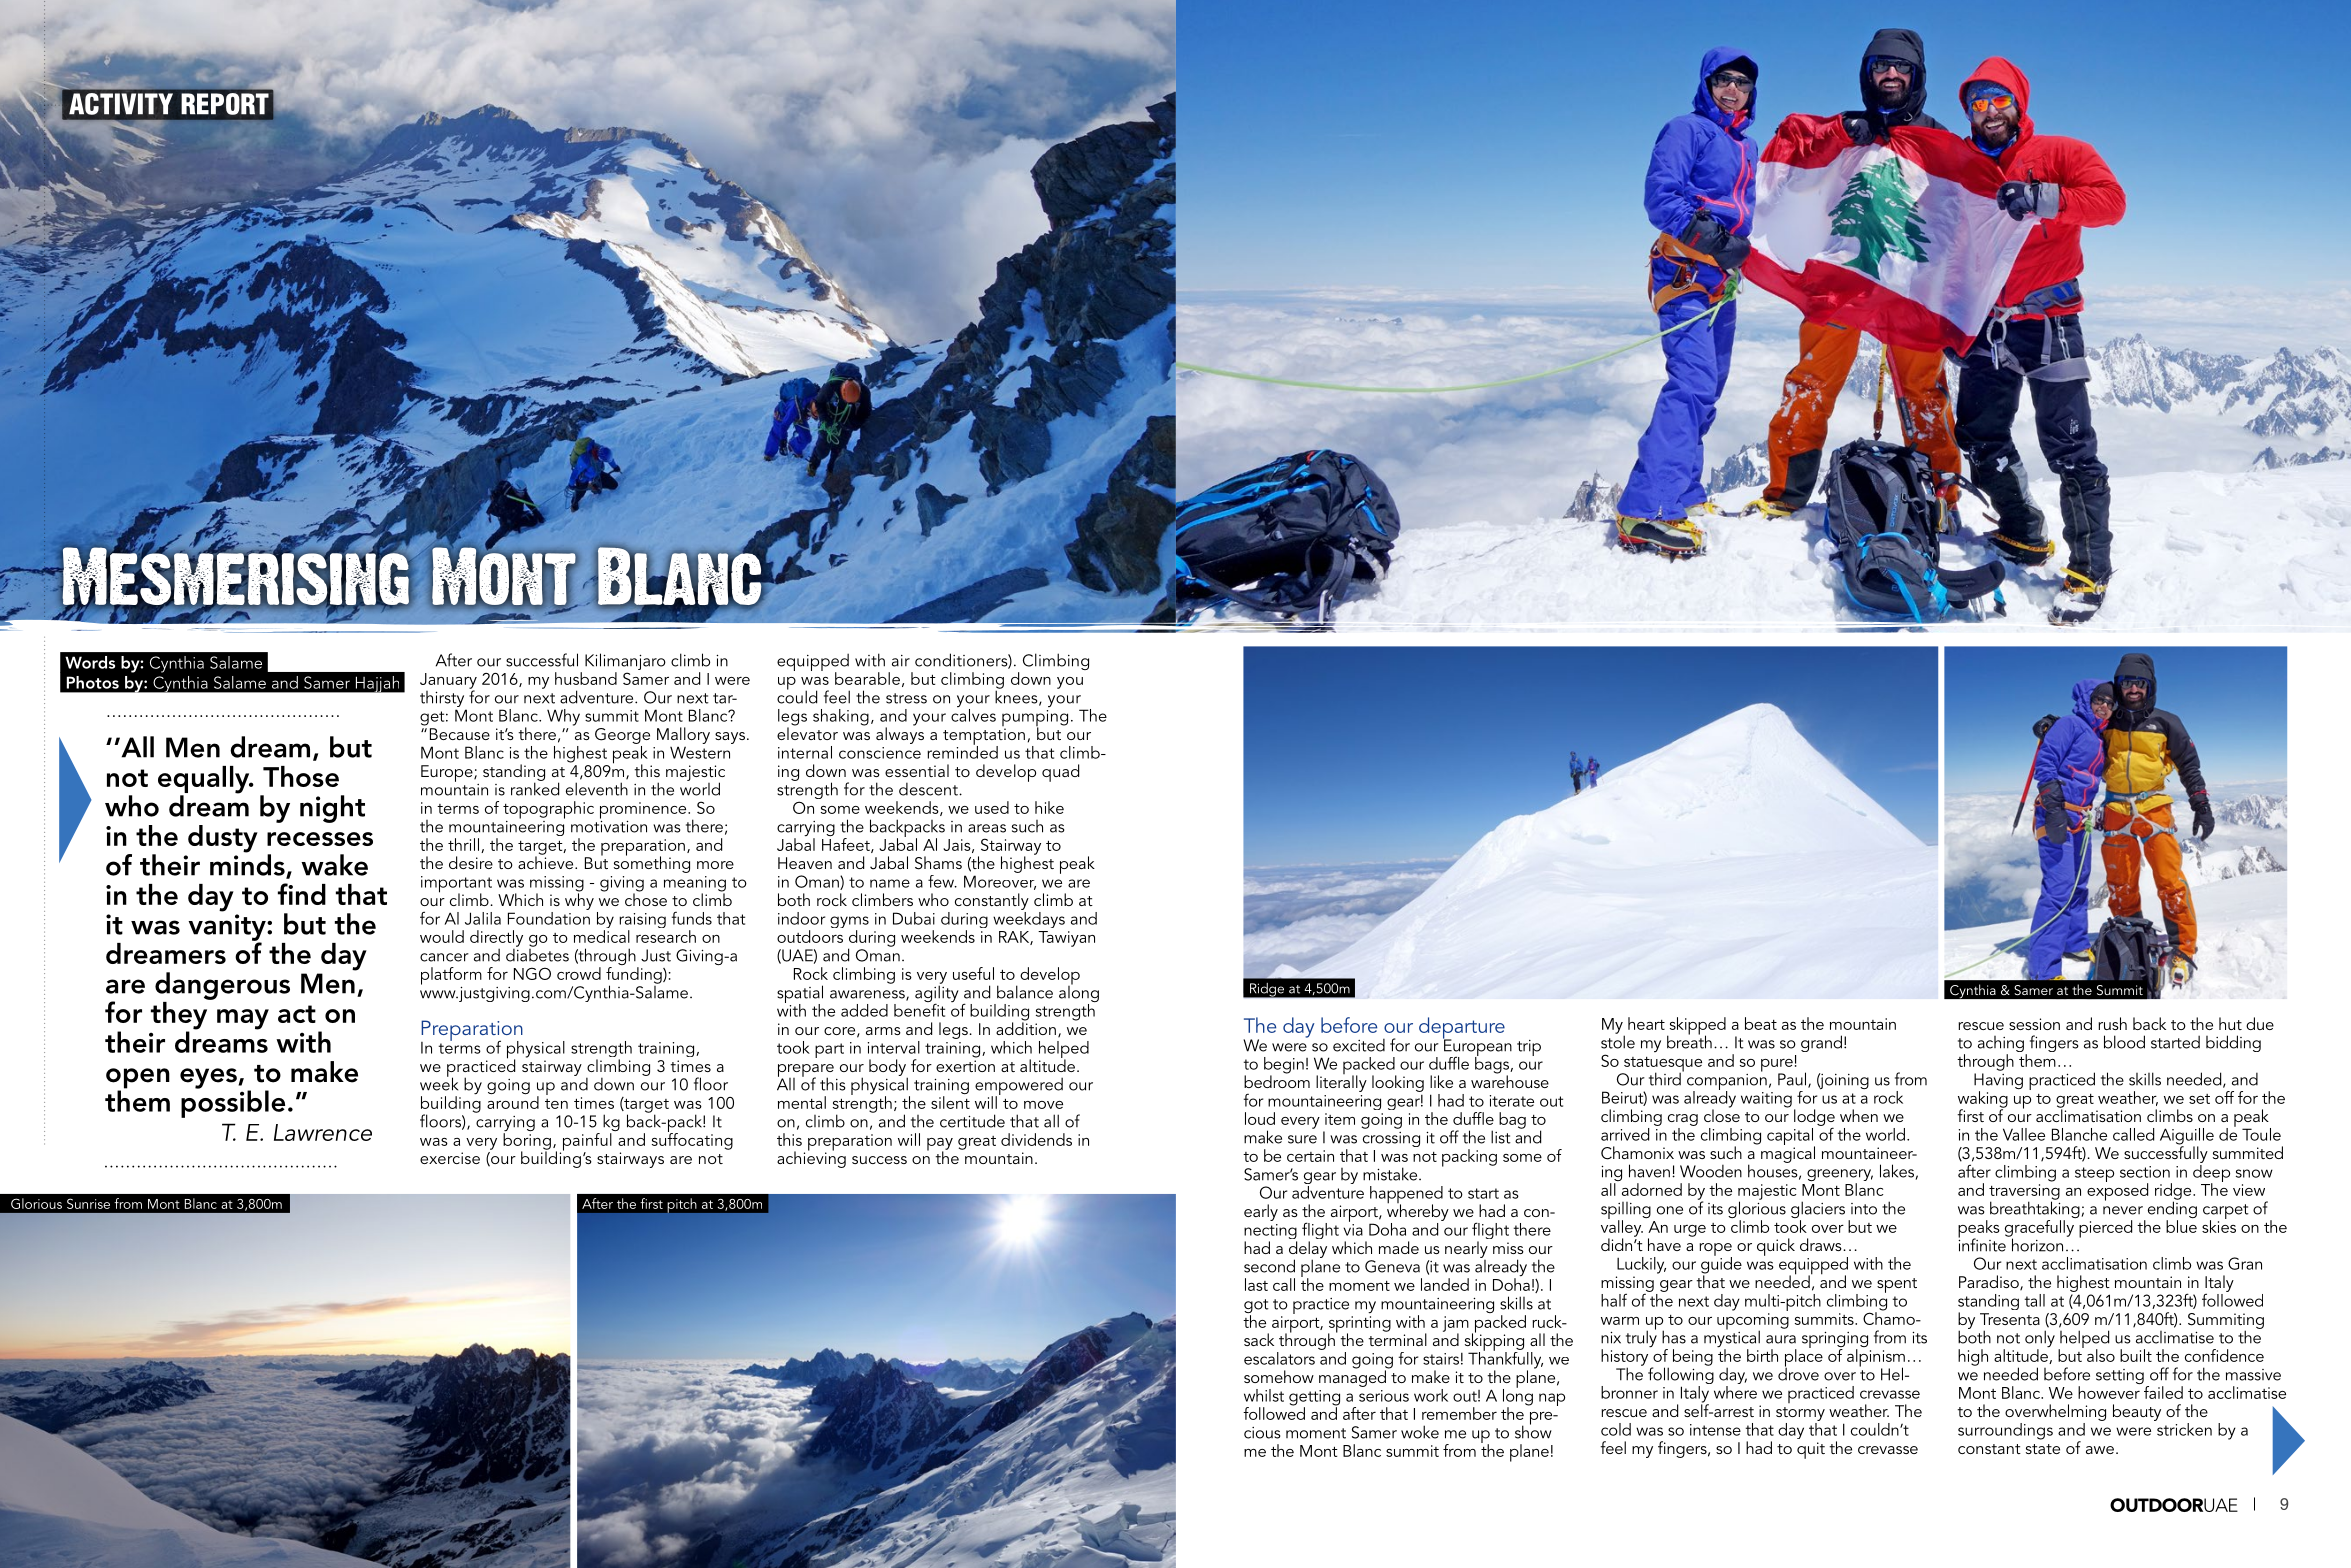 This screenshot has height=1568, width=2351. What do you see at coordinates (301, 776) in the screenshot?
I see `Those` at bounding box center [301, 776].
